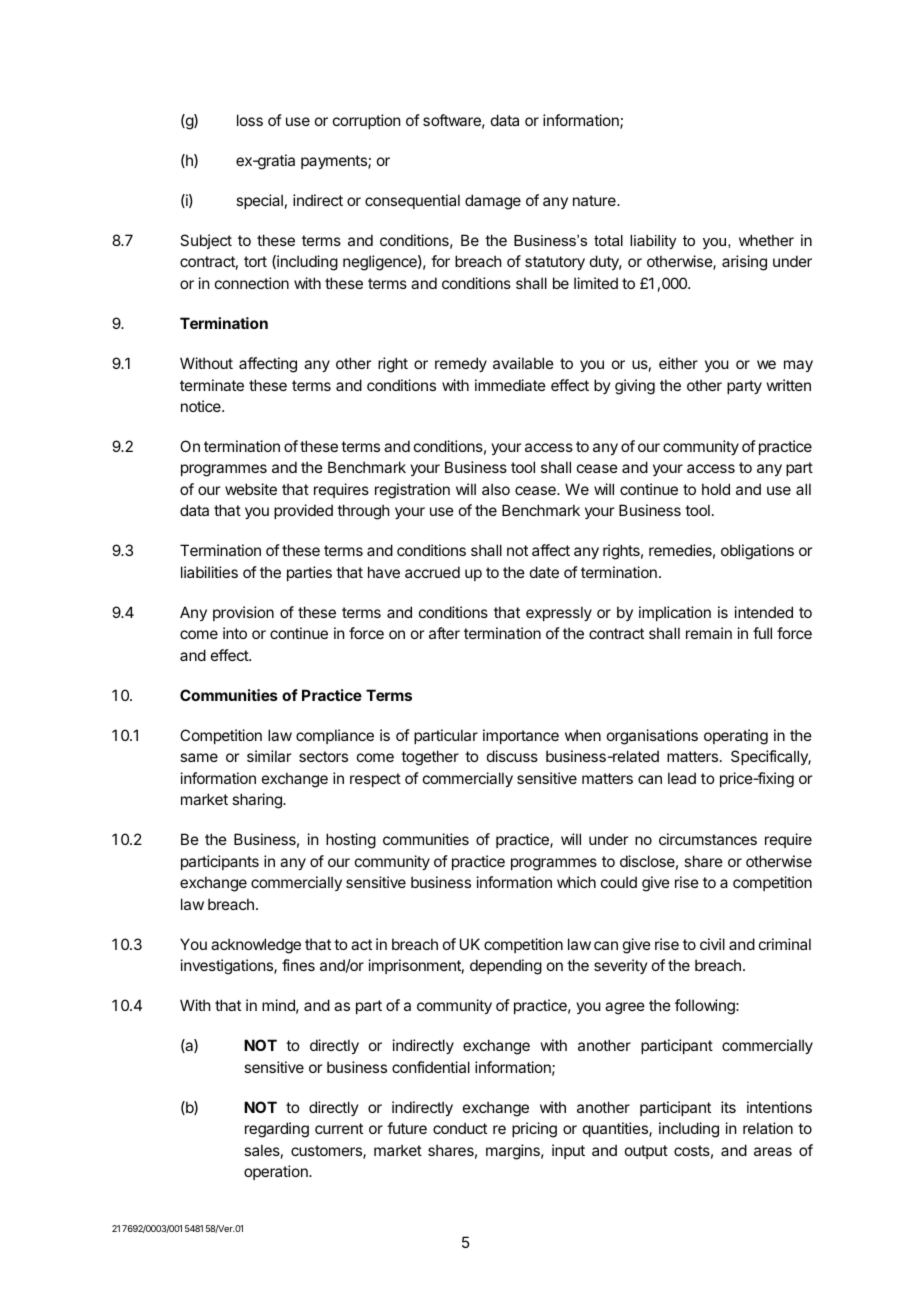  Describe the element at coordinates (496, 489) in the screenshot. I see `also` at that location.
